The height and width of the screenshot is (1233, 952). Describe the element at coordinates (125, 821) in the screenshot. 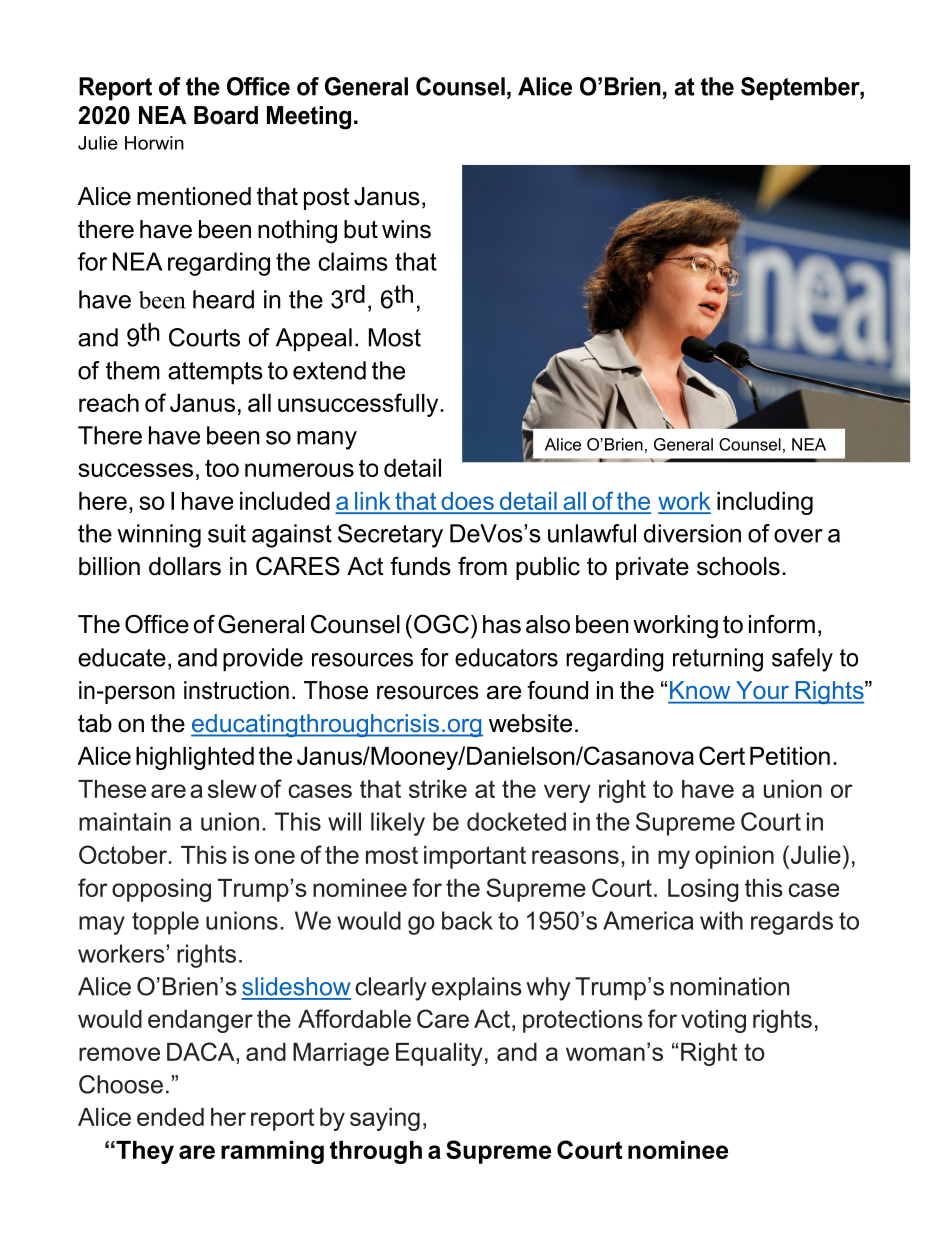

I see `maintain` at that location.
